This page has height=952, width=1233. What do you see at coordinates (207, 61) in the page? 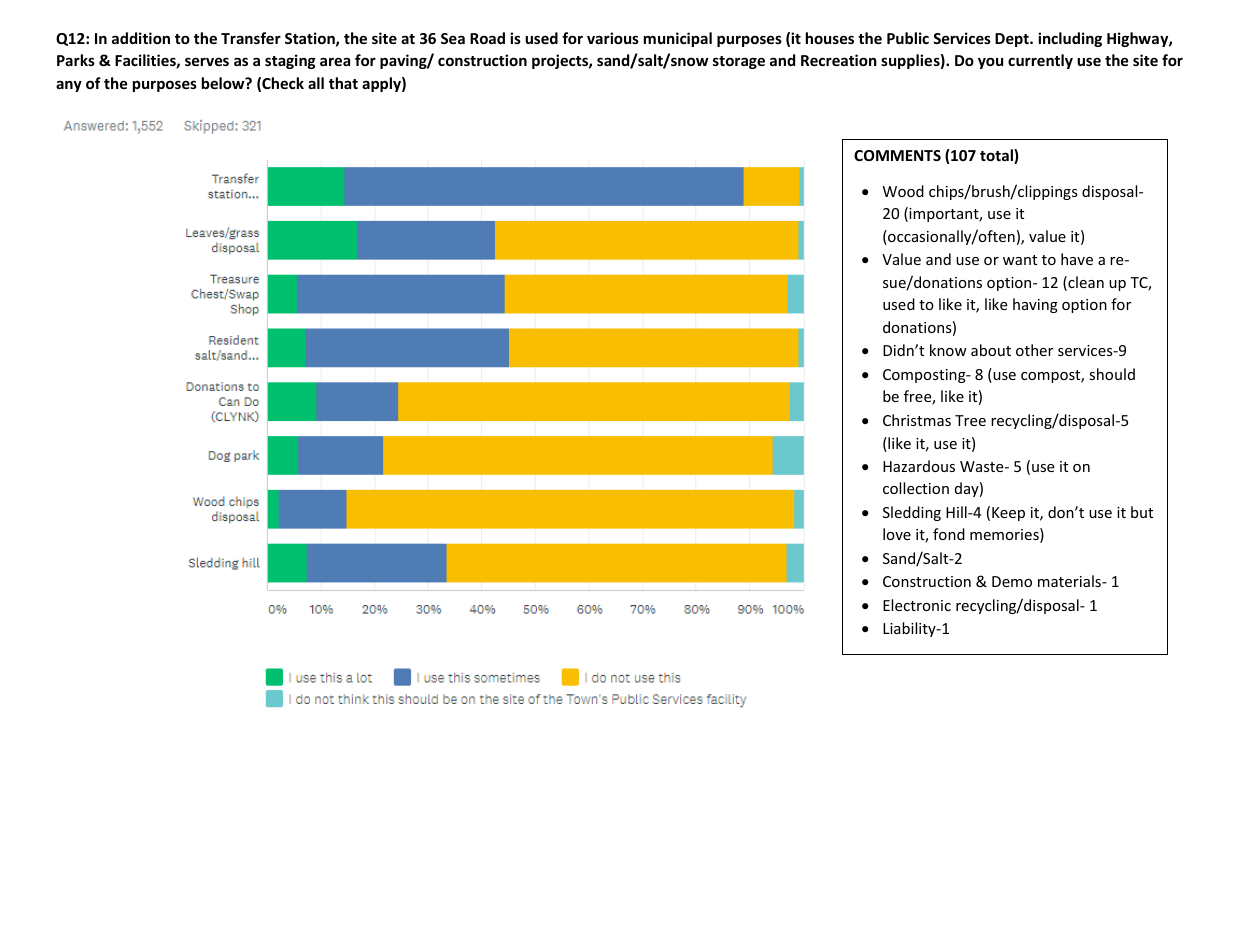
I see `serves` at bounding box center [207, 61].
